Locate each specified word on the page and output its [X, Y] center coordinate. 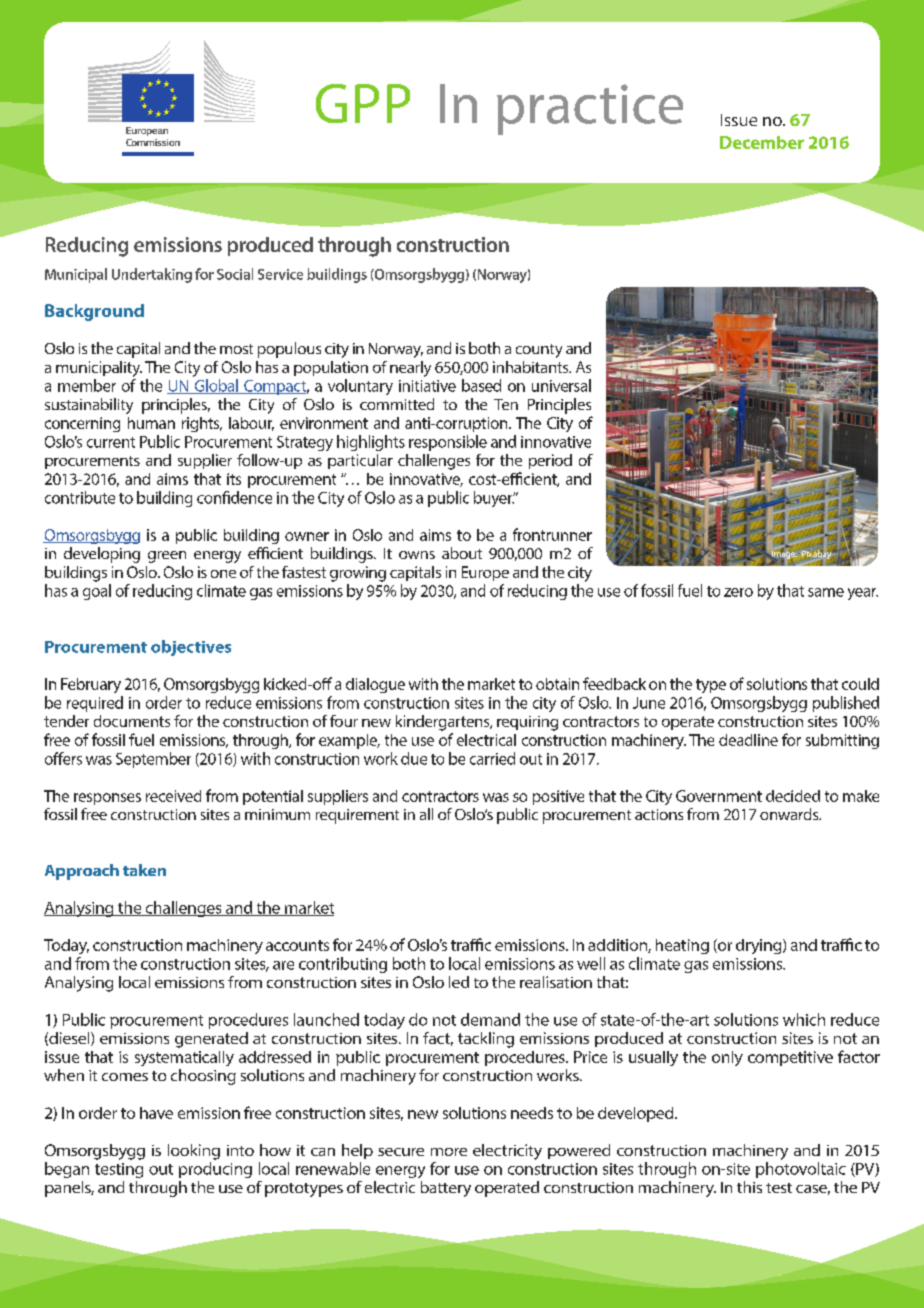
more [449, 1152]
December [762, 142]
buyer [494, 499]
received [173, 796]
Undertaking [152, 275]
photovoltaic [801, 1170]
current [111, 442]
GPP [363, 103]
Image [783, 554]
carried [492, 758]
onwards [790, 814]
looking [194, 1152]
